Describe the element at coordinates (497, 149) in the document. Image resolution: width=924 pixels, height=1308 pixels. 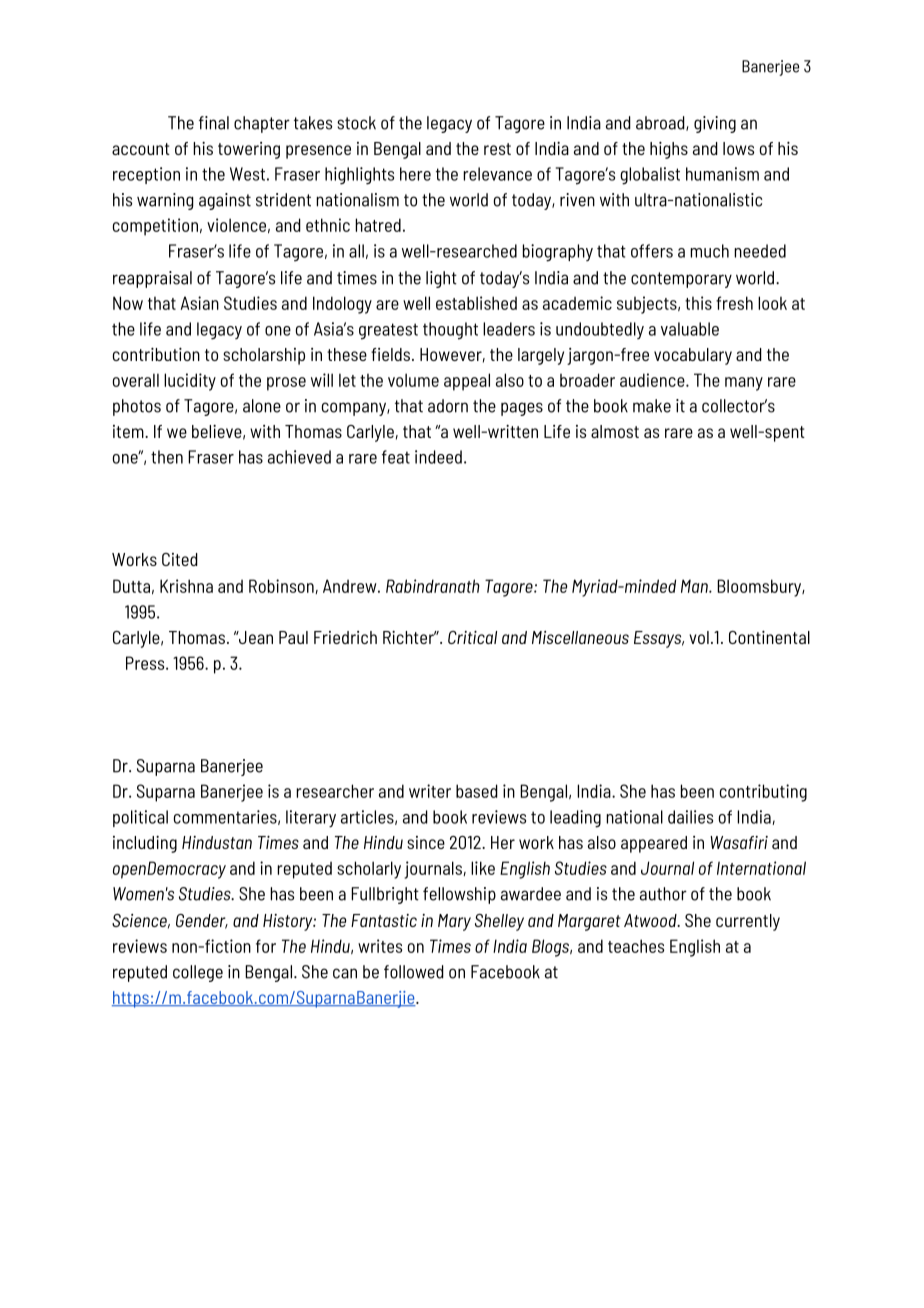
I see `rest` at that location.
